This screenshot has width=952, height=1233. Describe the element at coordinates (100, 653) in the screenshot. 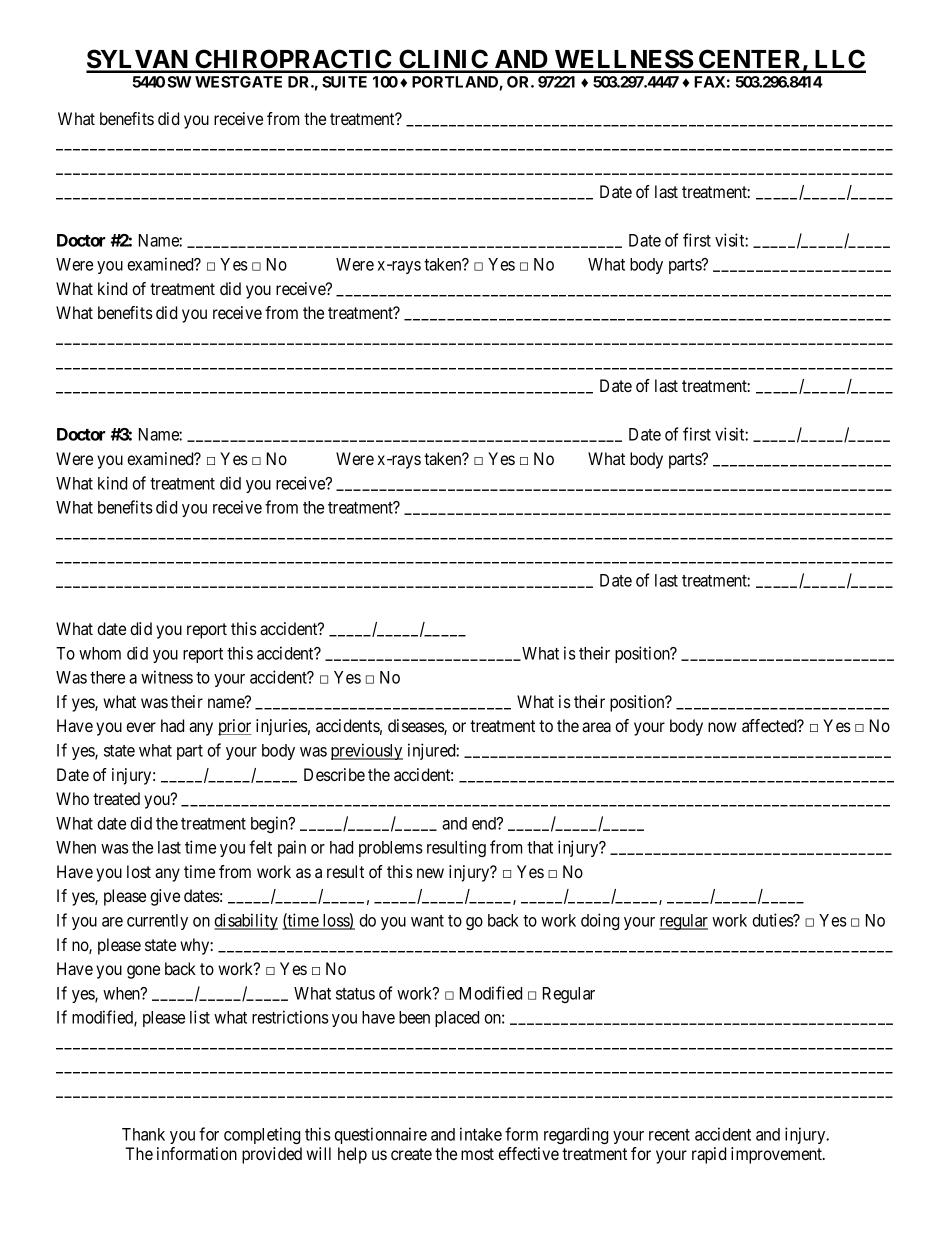

I see `whom` at that location.
